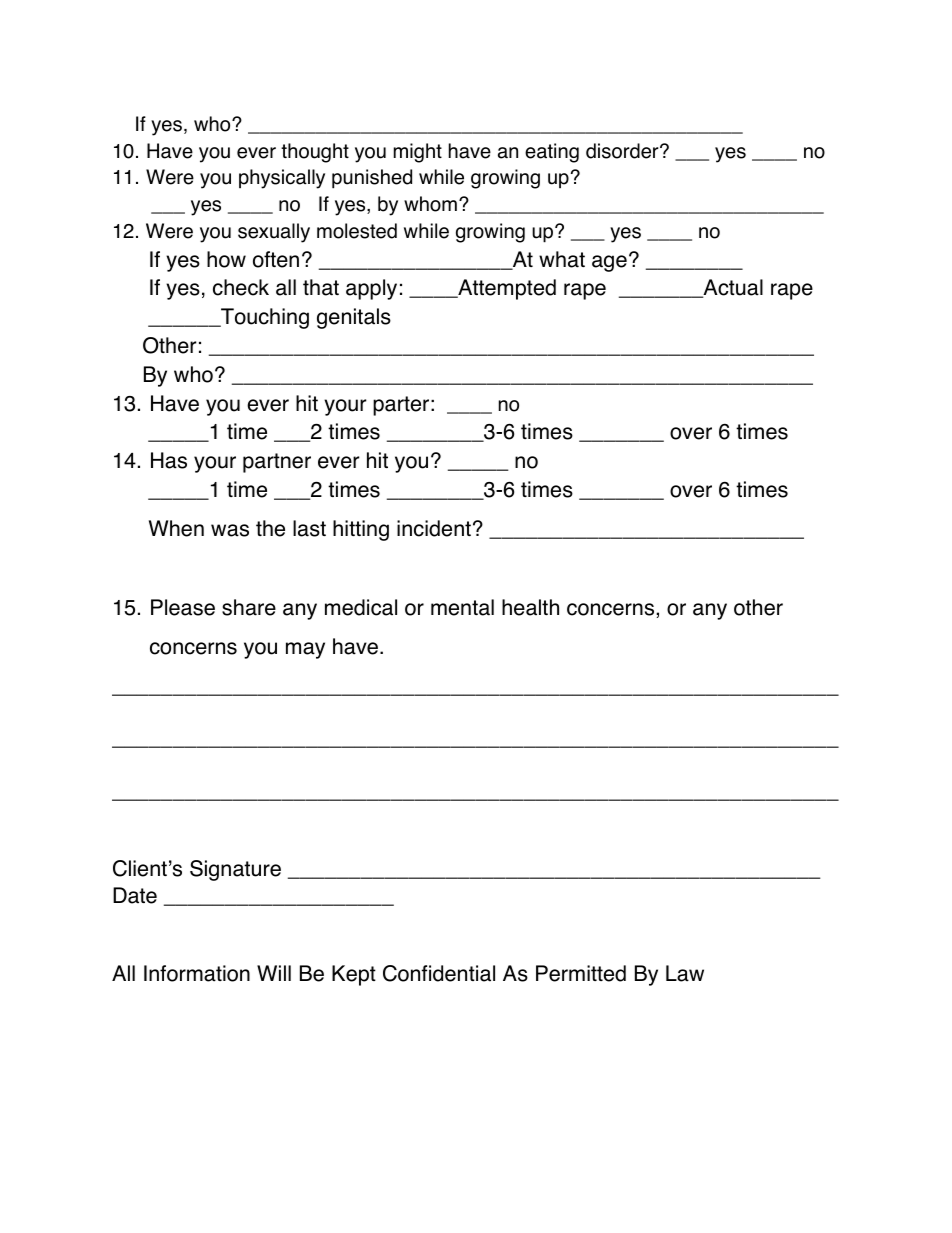 The height and width of the page is (1233, 952). I want to click on check, so click(241, 287).
